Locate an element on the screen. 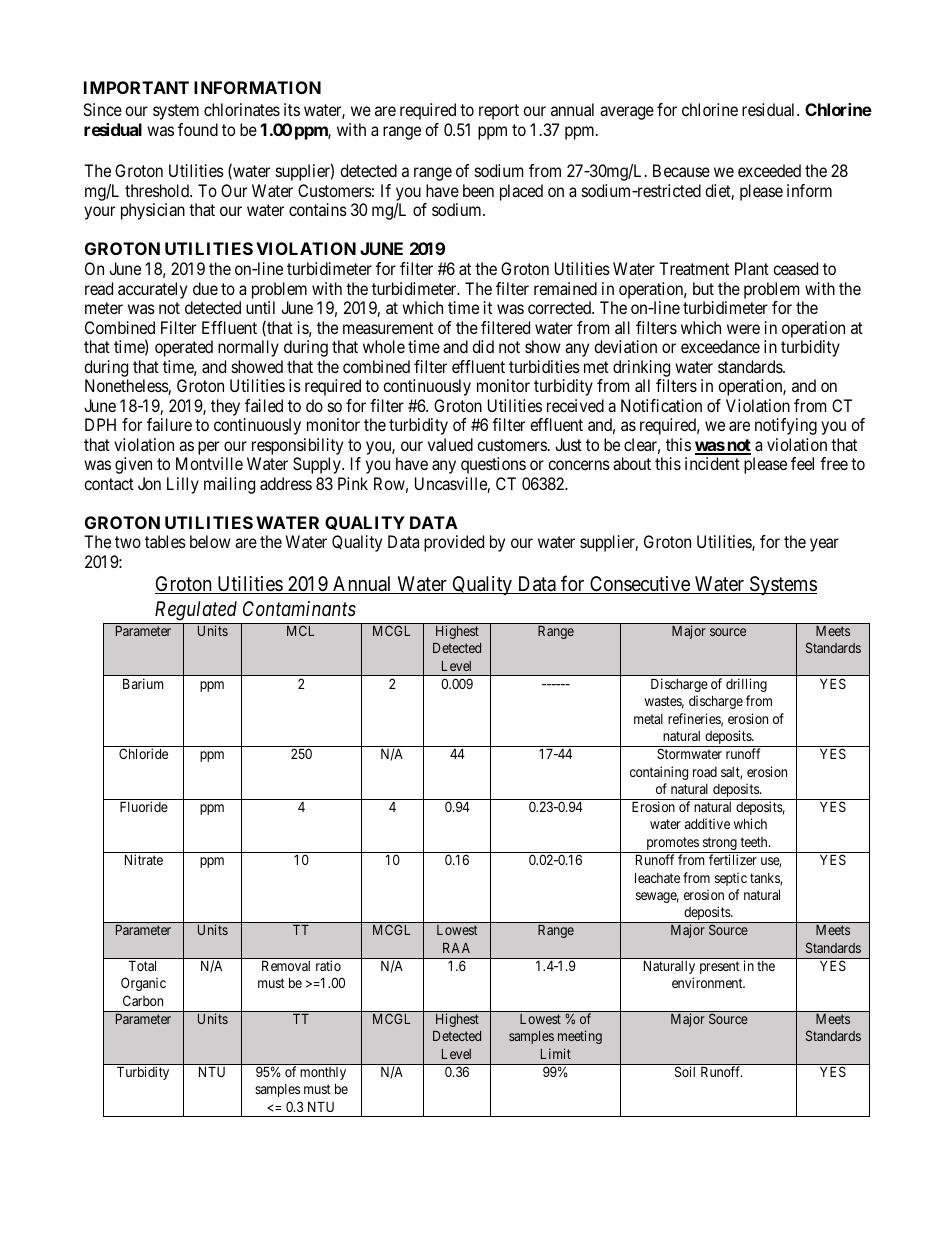  Lilly is located at coordinates (183, 485).
